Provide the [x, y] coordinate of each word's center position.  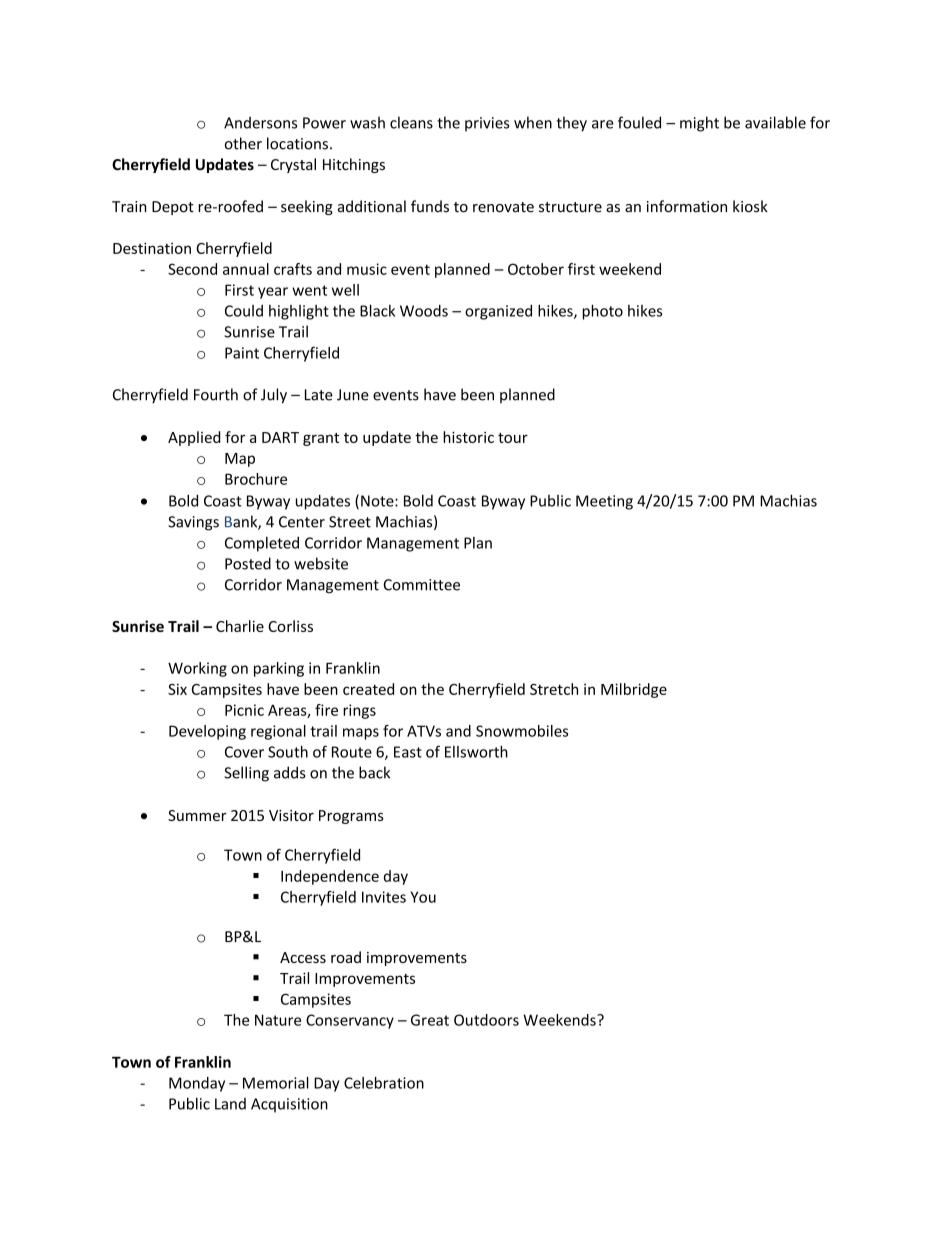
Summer [197, 815]
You [423, 897]
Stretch [554, 689]
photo [603, 312]
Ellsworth [476, 751]
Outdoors [486, 1020]
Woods [424, 311]
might [699, 124]
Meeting [604, 502]
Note [378, 501]
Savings [193, 523]
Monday [197, 1084]
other [243, 143]
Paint [242, 353]
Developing [207, 732]
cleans [411, 122]
